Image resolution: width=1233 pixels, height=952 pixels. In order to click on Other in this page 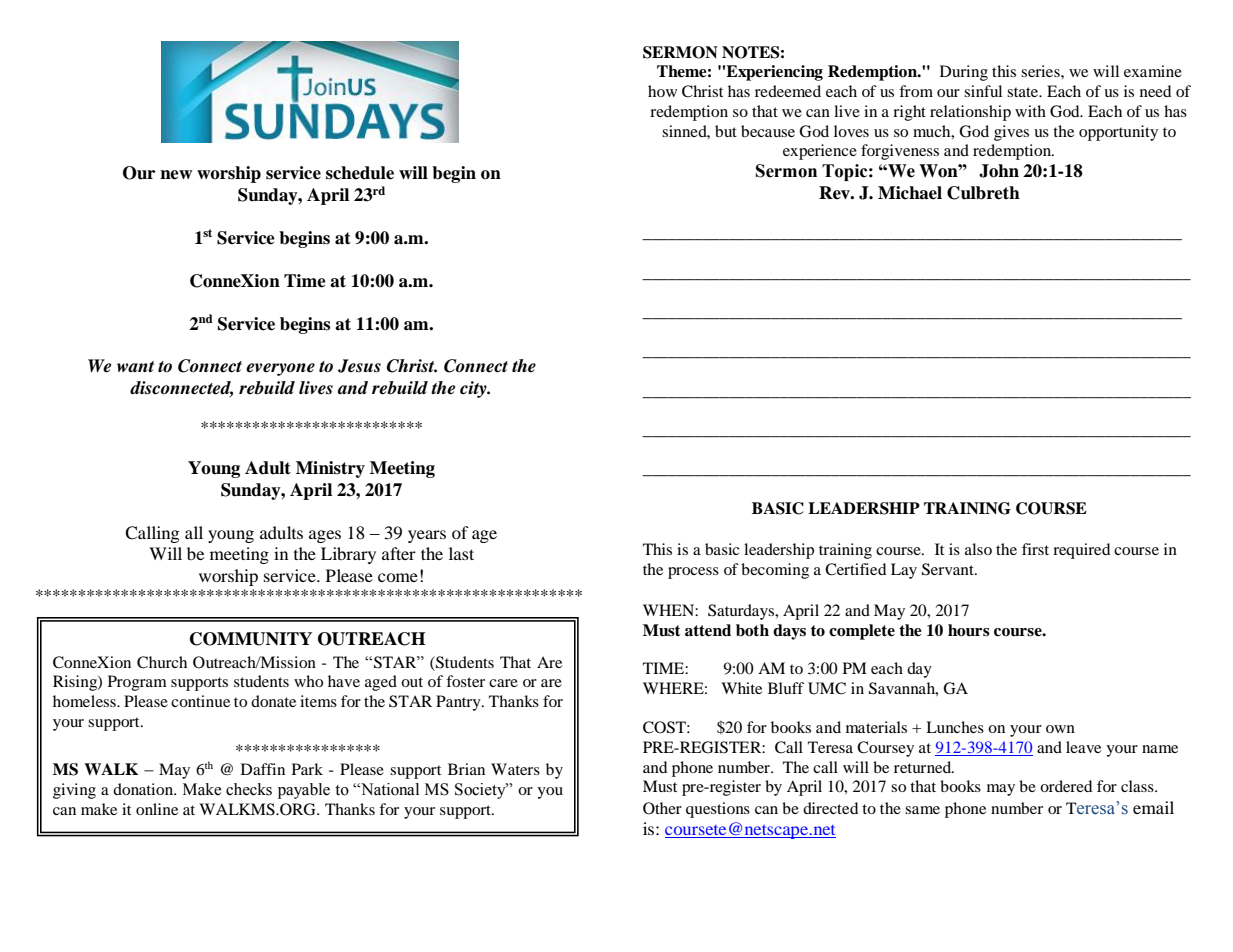, I will do `click(662, 808)`.
